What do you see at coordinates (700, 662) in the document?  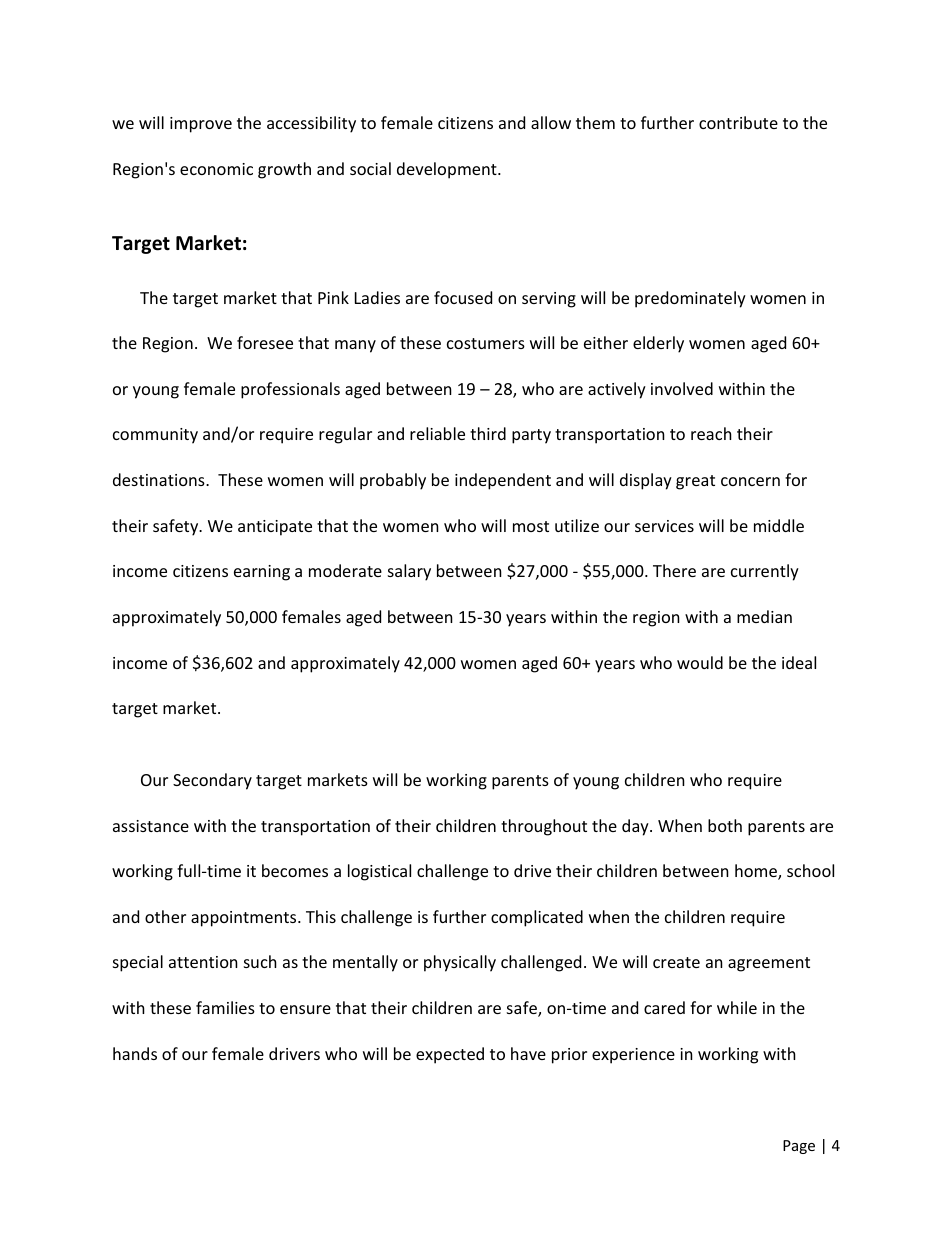 I see `would` at bounding box center [700, 662].
